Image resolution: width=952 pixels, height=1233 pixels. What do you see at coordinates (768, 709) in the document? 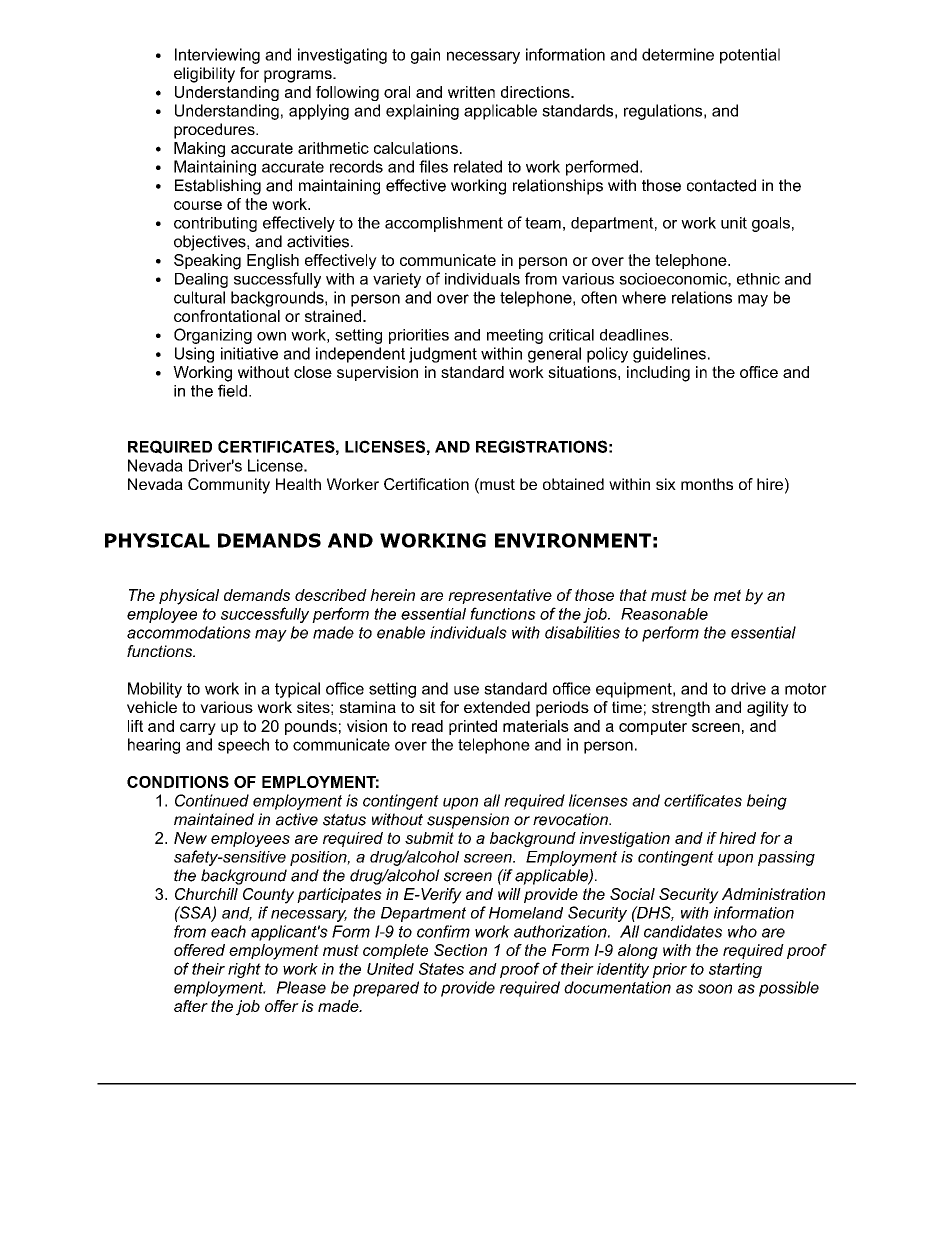
I see `agility` at bounding box center [768, 709].
